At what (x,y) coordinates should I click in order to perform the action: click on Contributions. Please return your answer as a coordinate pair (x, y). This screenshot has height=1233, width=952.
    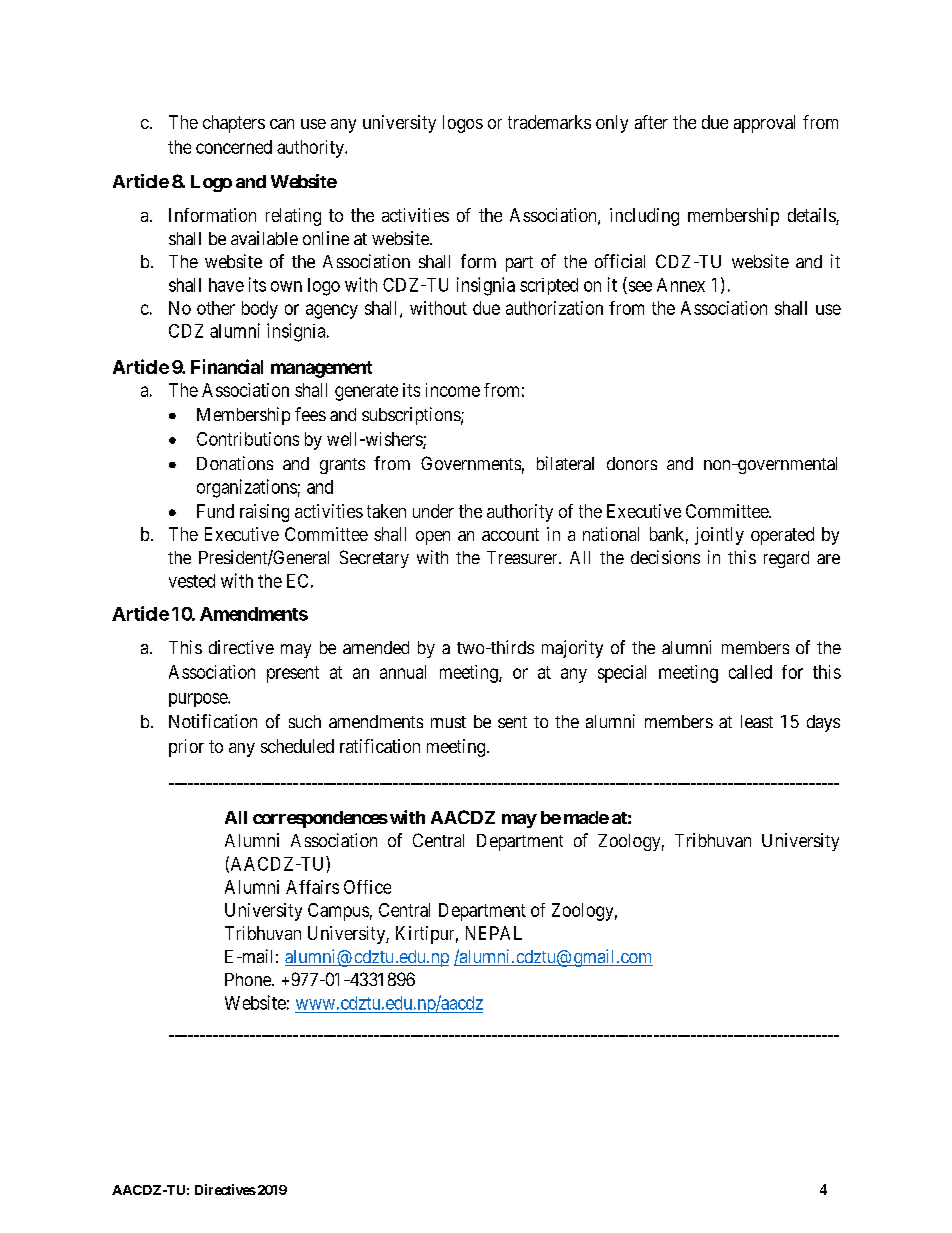
    Looking at the image, I should click on (248, 439).
